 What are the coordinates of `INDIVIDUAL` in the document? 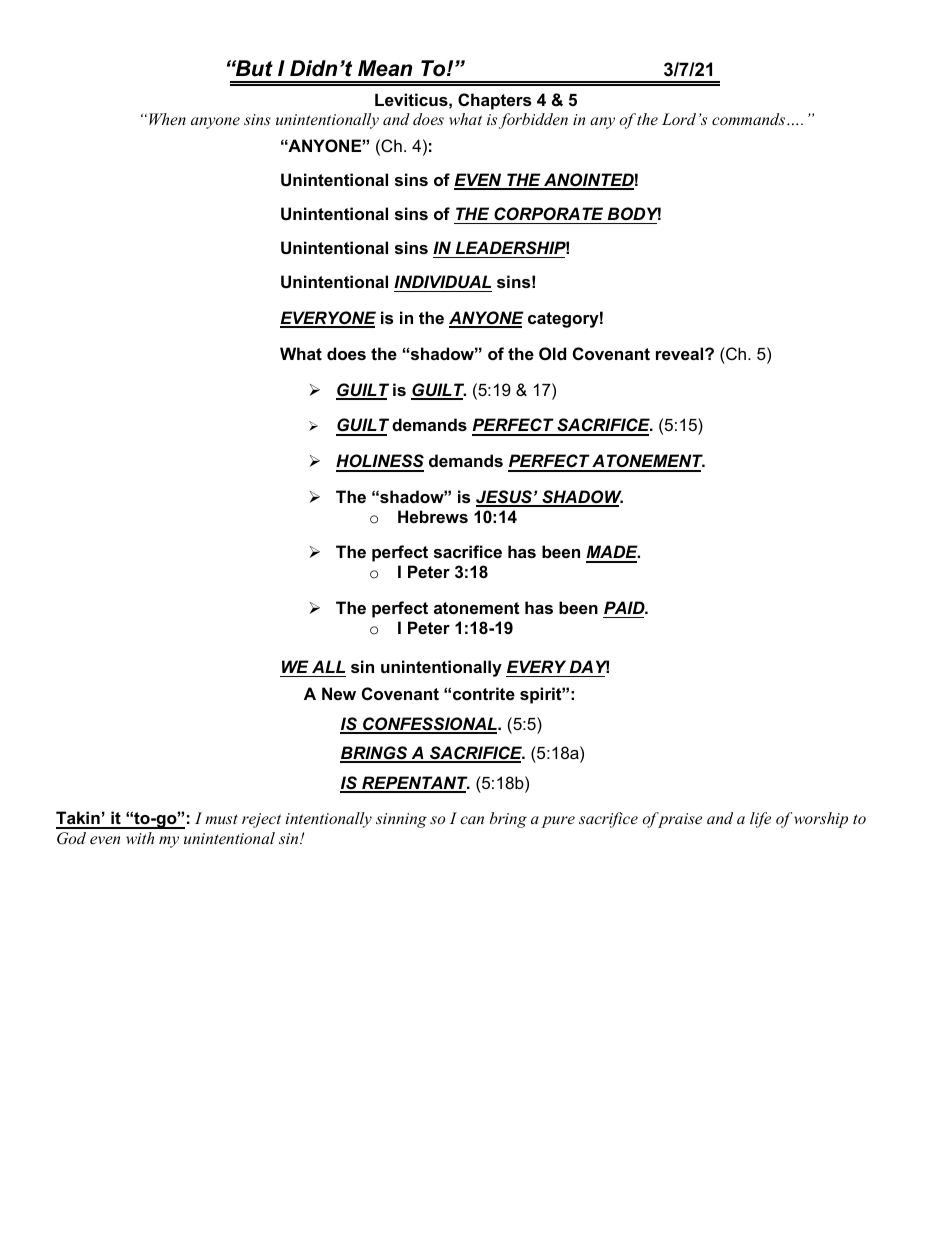 It's located at (442, 281).
